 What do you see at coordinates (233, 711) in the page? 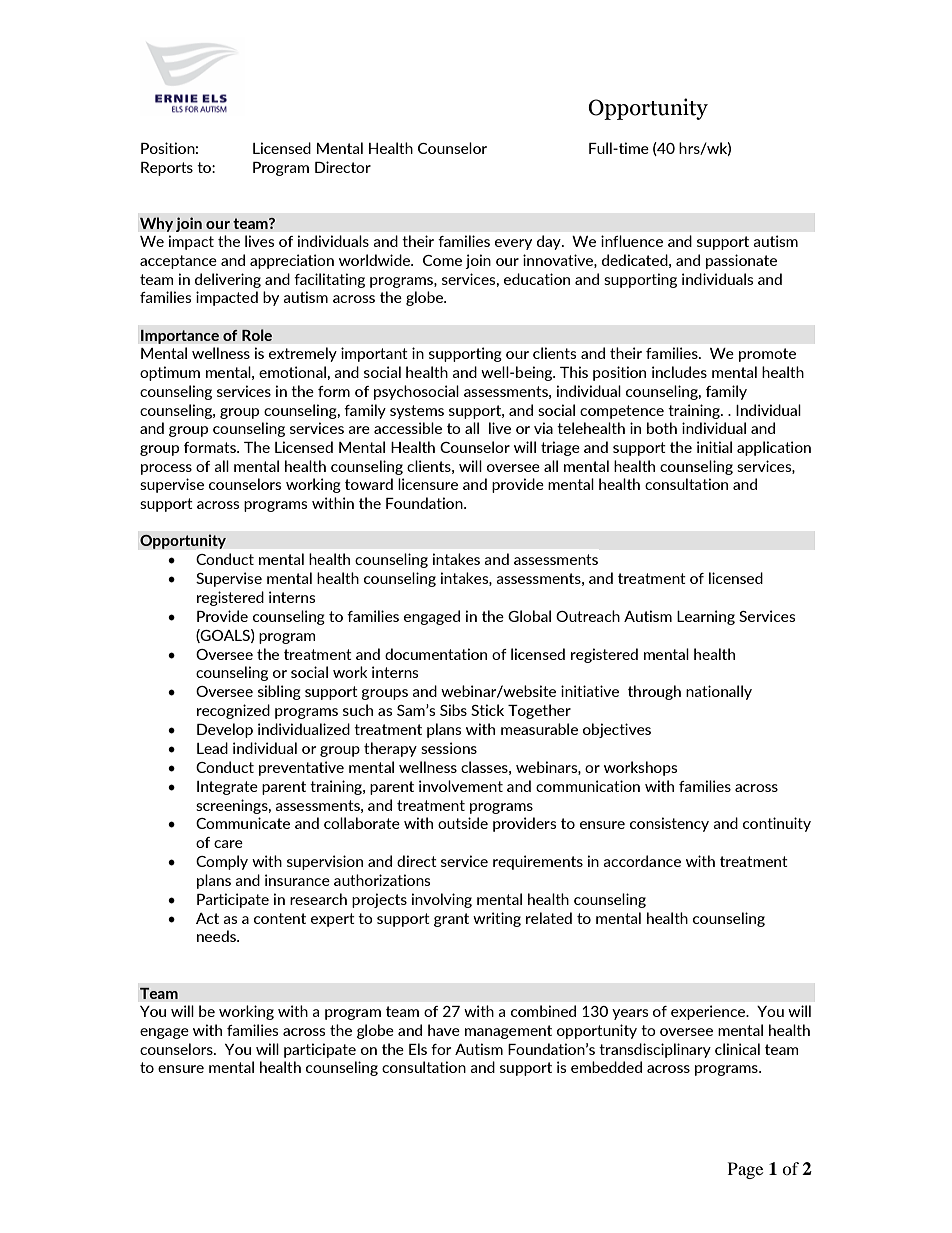
I see `recognized` at bounding box center [233, 711].
